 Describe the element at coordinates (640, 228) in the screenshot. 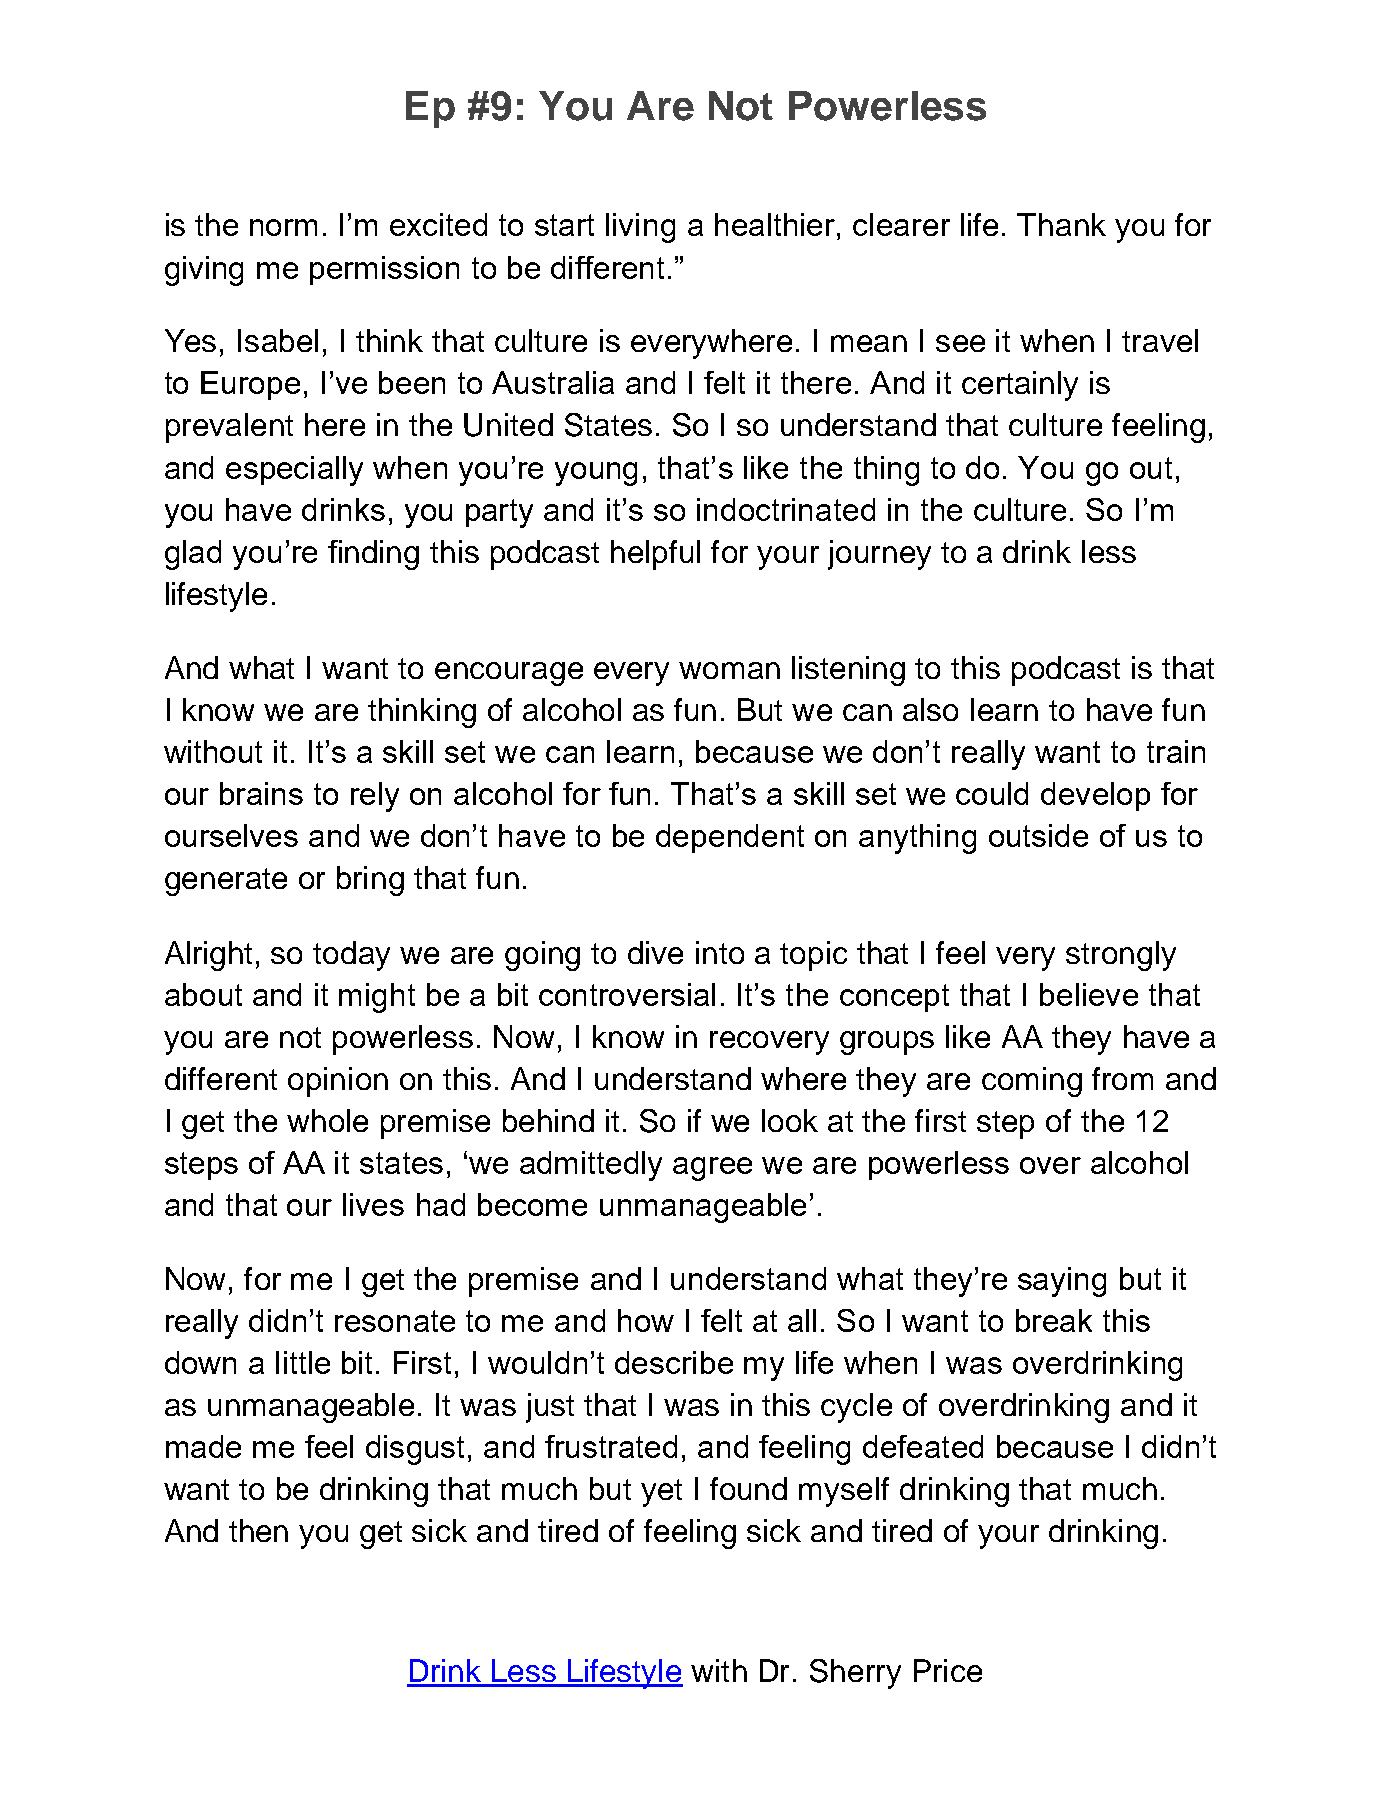

I see `living` at that location.
